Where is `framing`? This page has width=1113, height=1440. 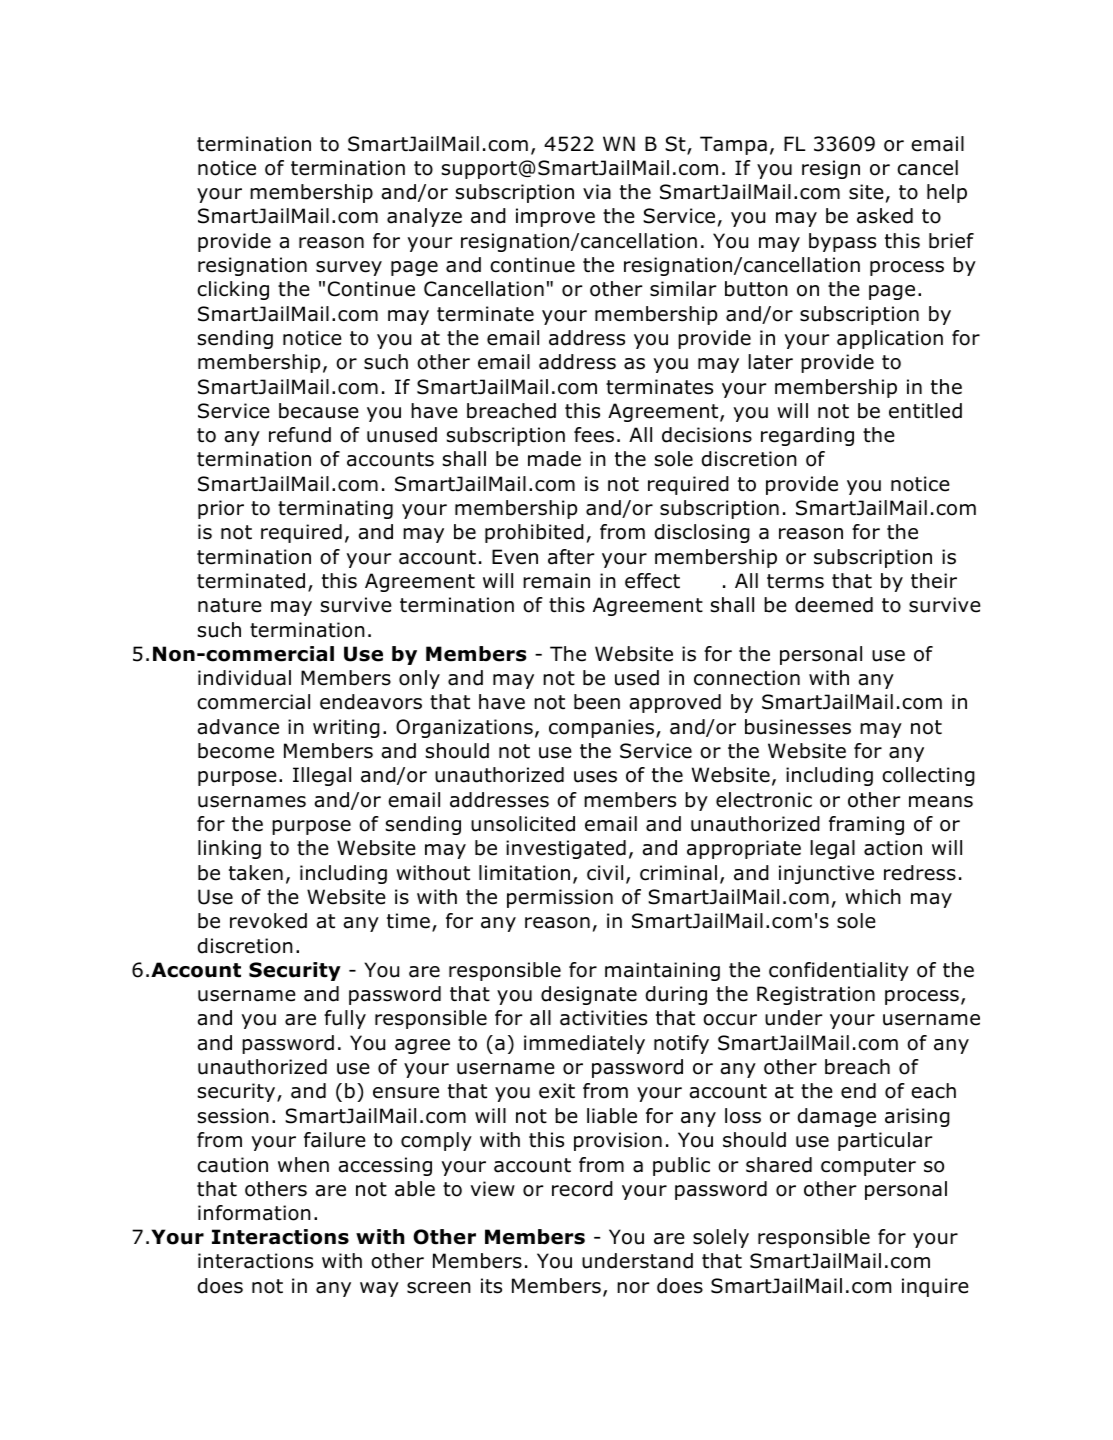
framing is located at coordinates (866, 825).
